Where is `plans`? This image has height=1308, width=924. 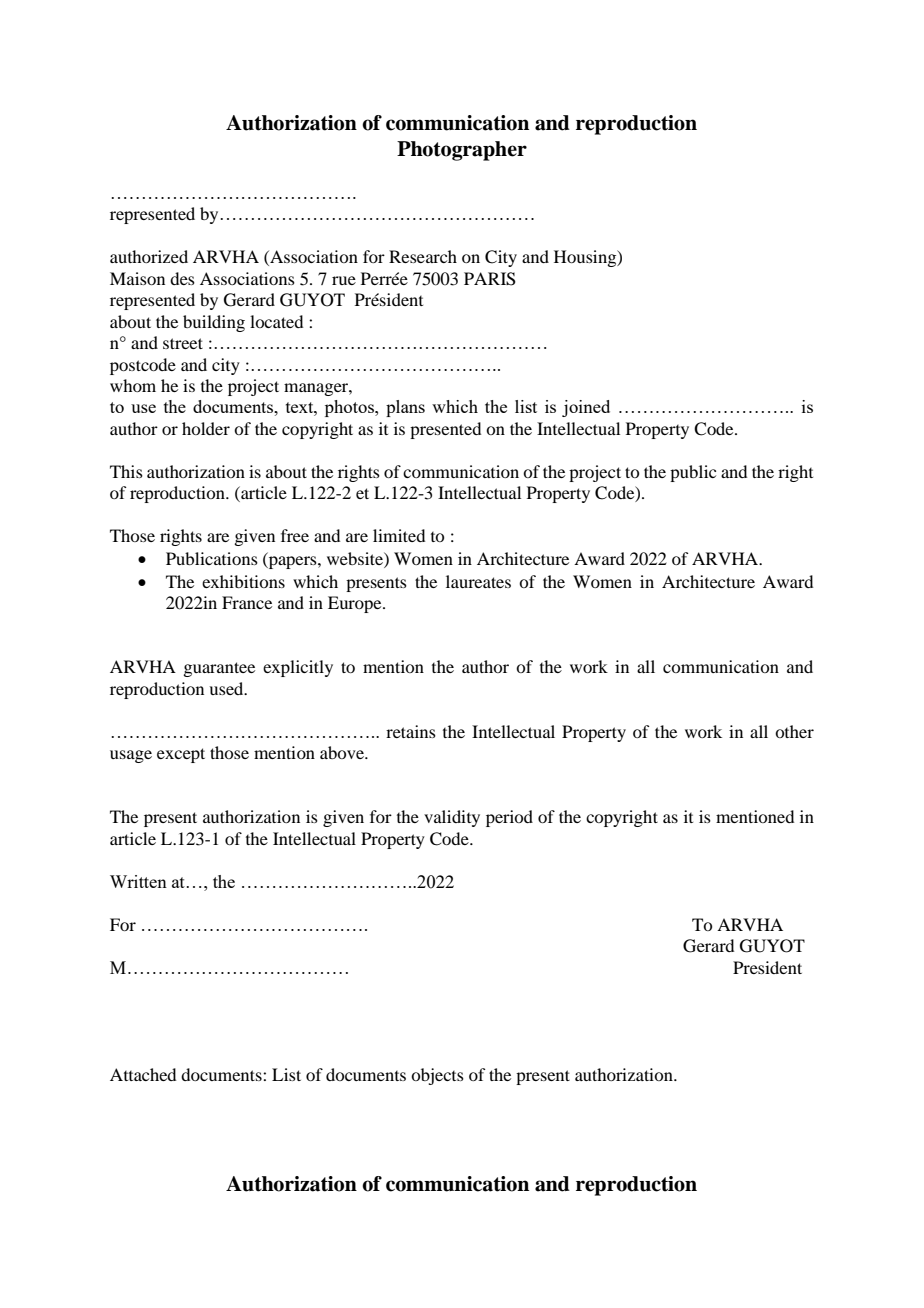
plans is located at coordinates (405, 408).
